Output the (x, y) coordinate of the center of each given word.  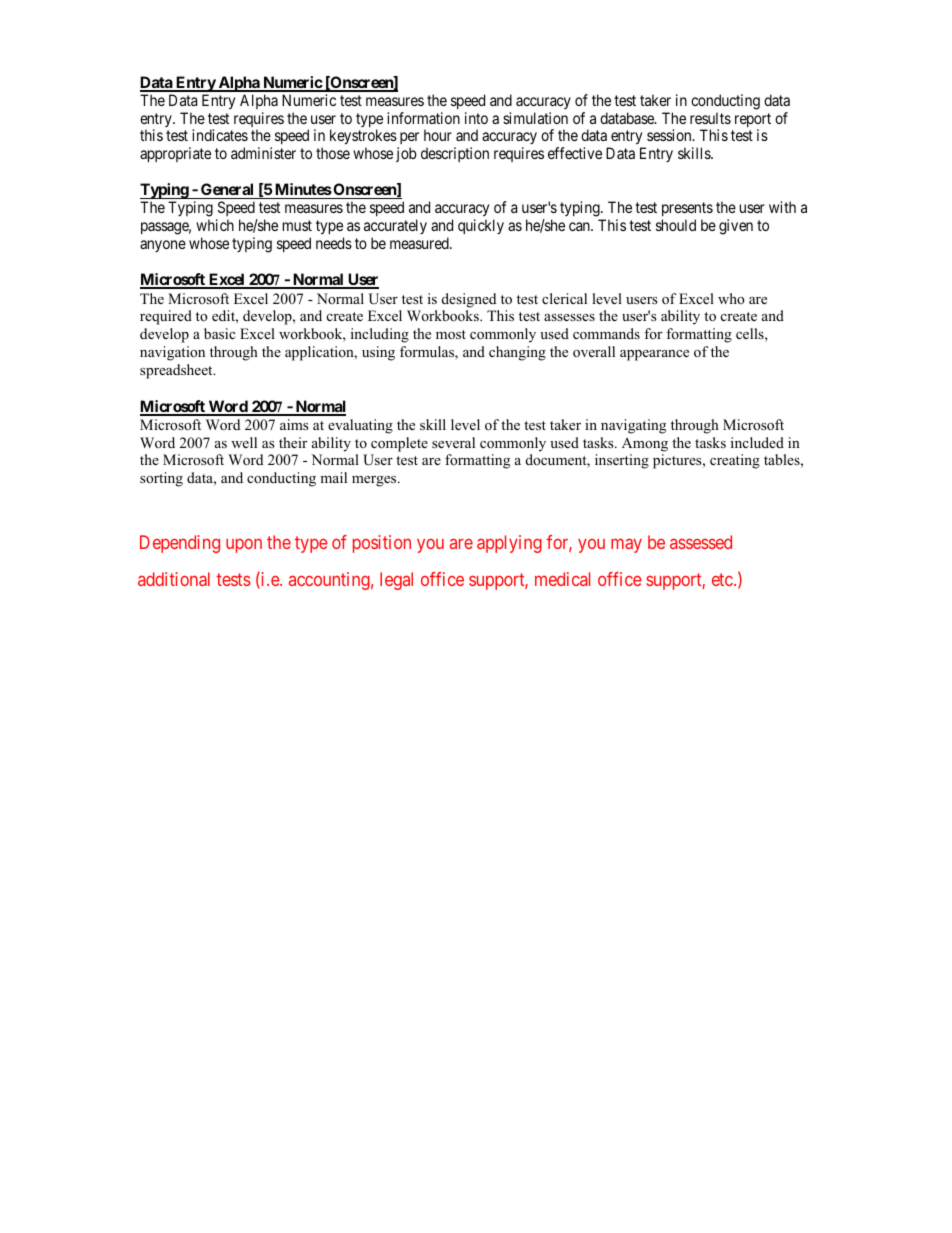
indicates (220, 135)
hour (438, 135)
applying (509, 544)
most (451, 335)
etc (723, 579)
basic (219, 333)
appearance (654, 355)
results (710, 118)
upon (244, 545)
